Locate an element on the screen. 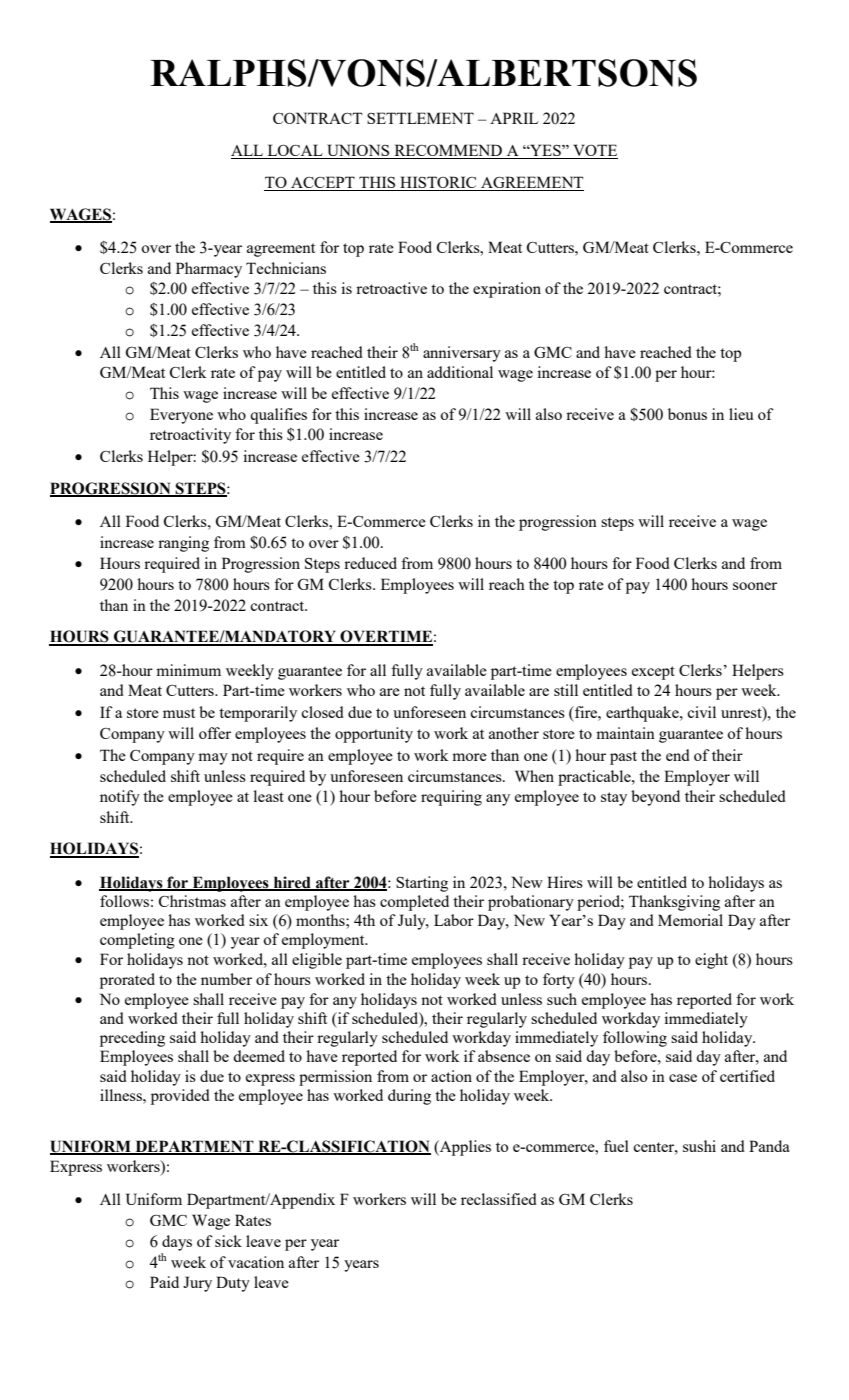 The width and height of the screenshot is (849, 1400). sick is located at coordinates (228, 1241).
